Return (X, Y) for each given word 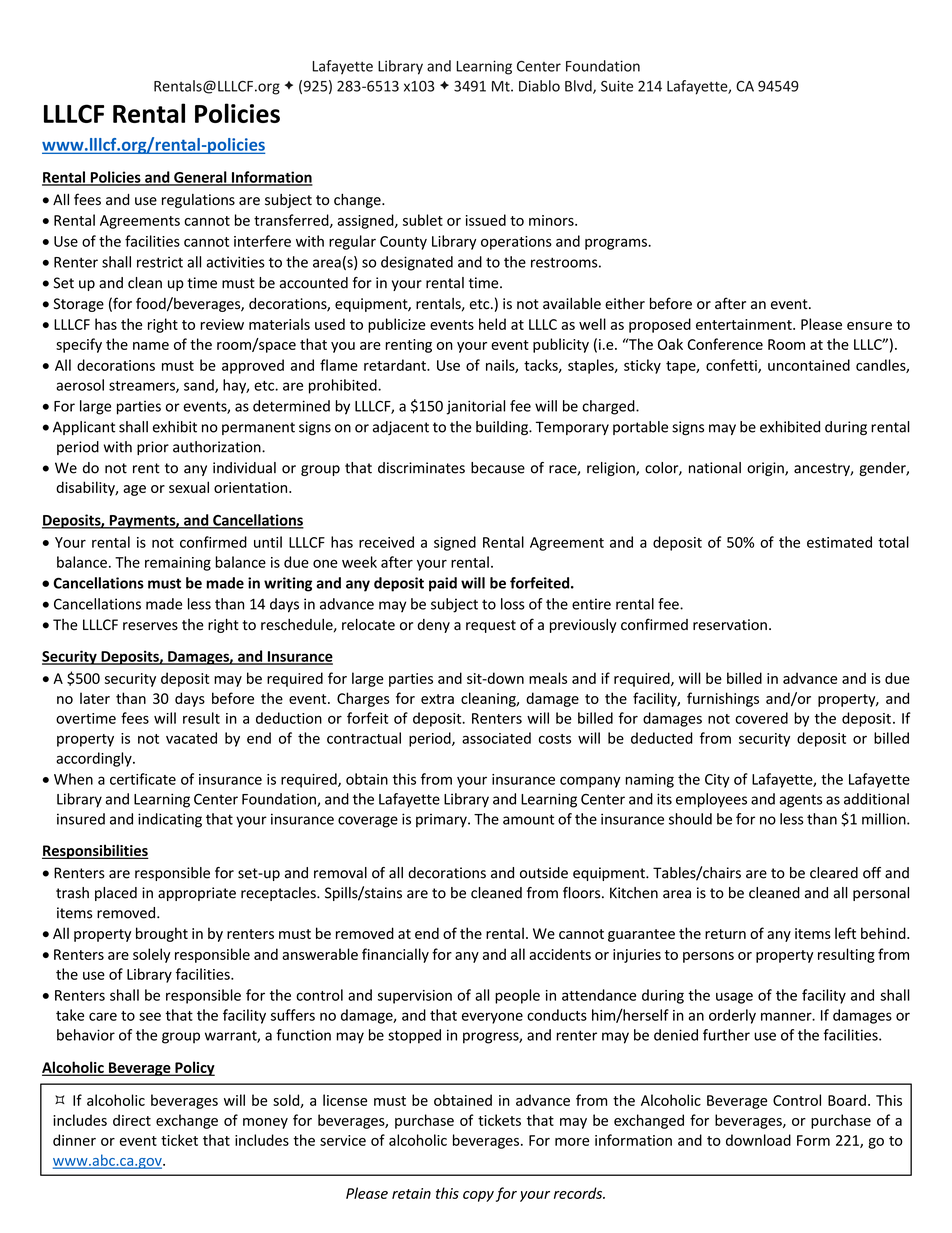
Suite (617, 86)
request (491, 626)
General (200, 178)
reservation (730, 625)
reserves (150, 626)
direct (132, 1120)
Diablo (539, 86)
